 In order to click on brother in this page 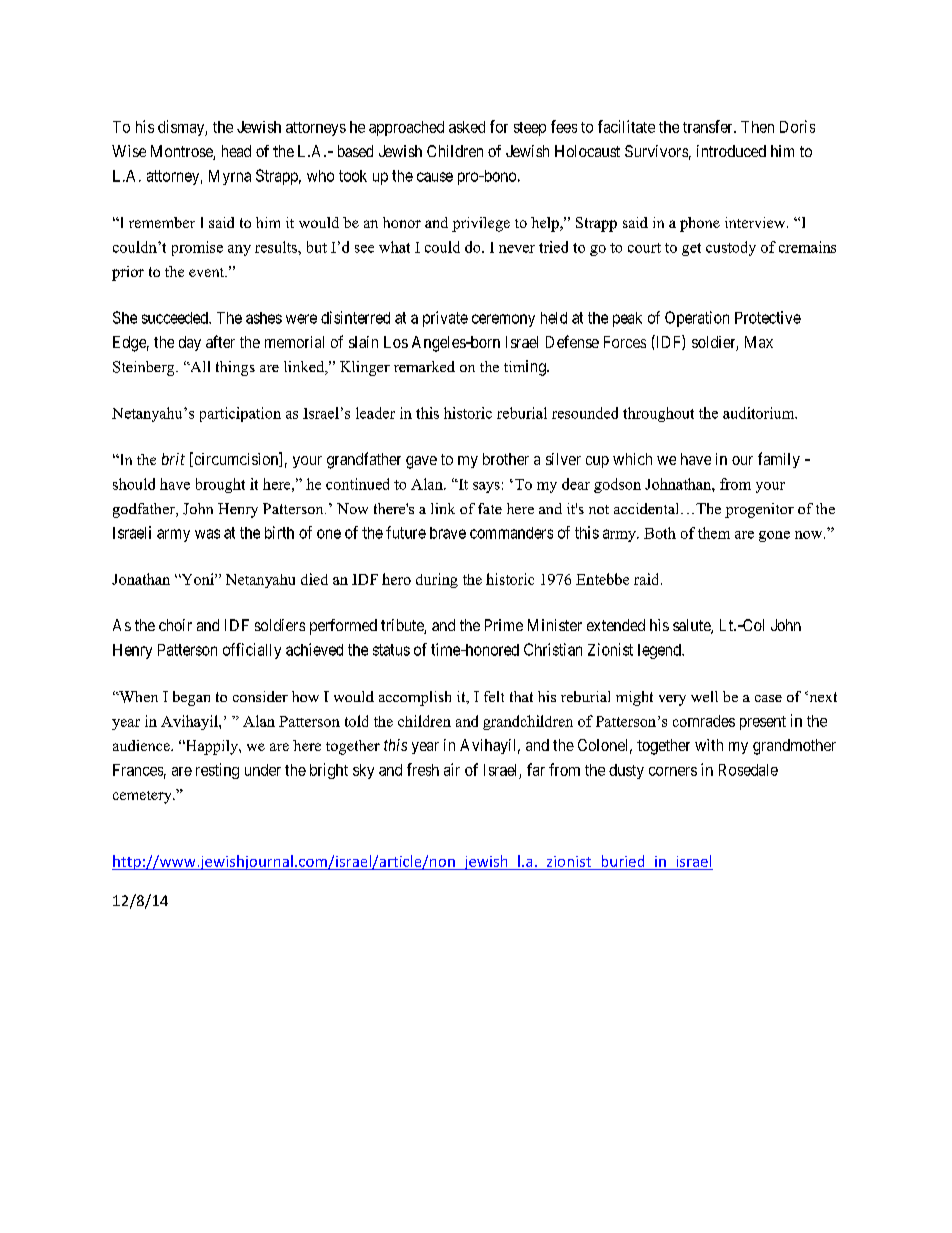, I will do `click(506, 459)`.
